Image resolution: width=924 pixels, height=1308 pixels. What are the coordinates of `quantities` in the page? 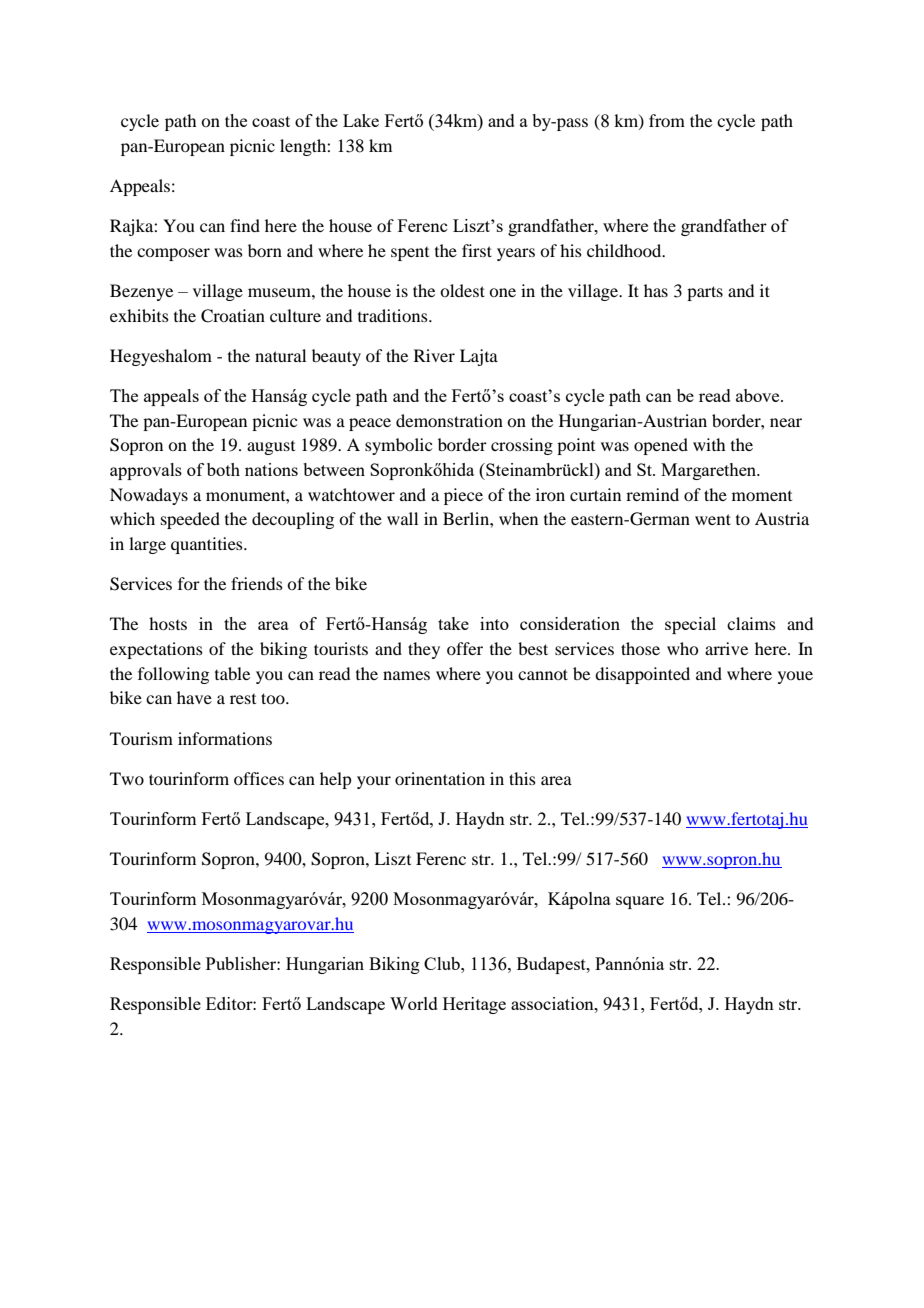 It's located at (208, 545).
